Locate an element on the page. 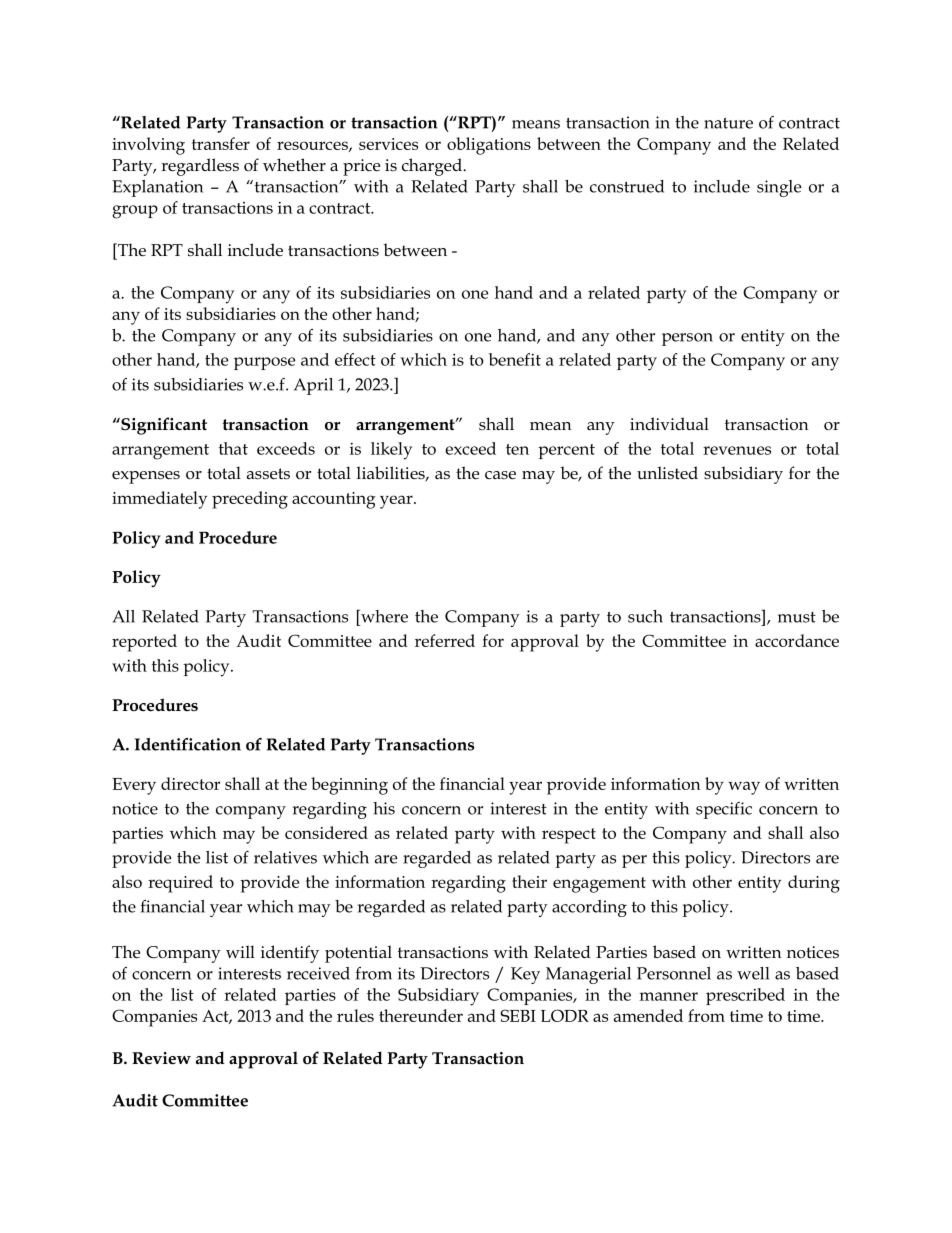 The image size is (952, 1233). Review is located at coordinates (161, 1058).
